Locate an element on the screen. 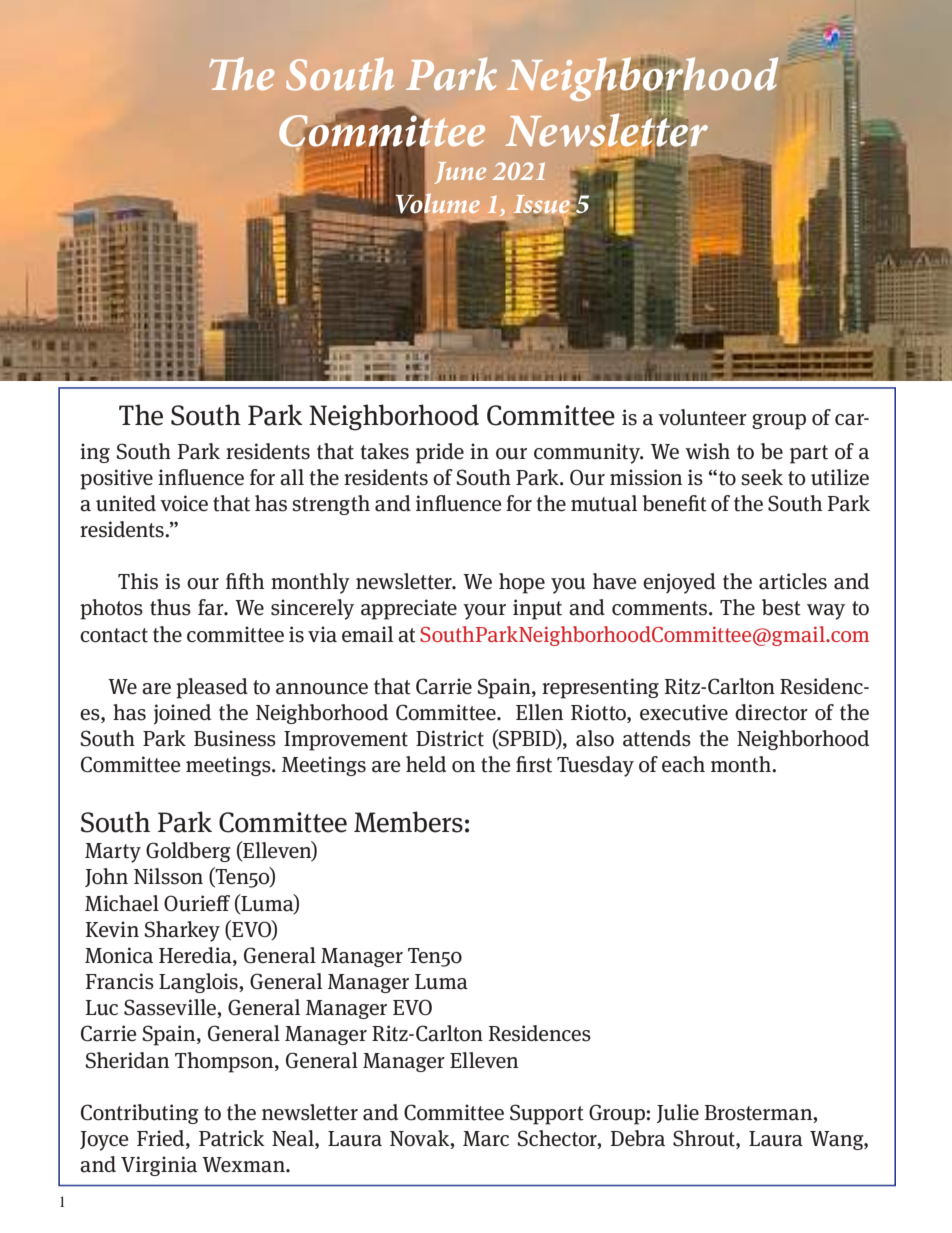 This screenshot has height=1233, width=952. Issue is located at coordinates (542, 205).
